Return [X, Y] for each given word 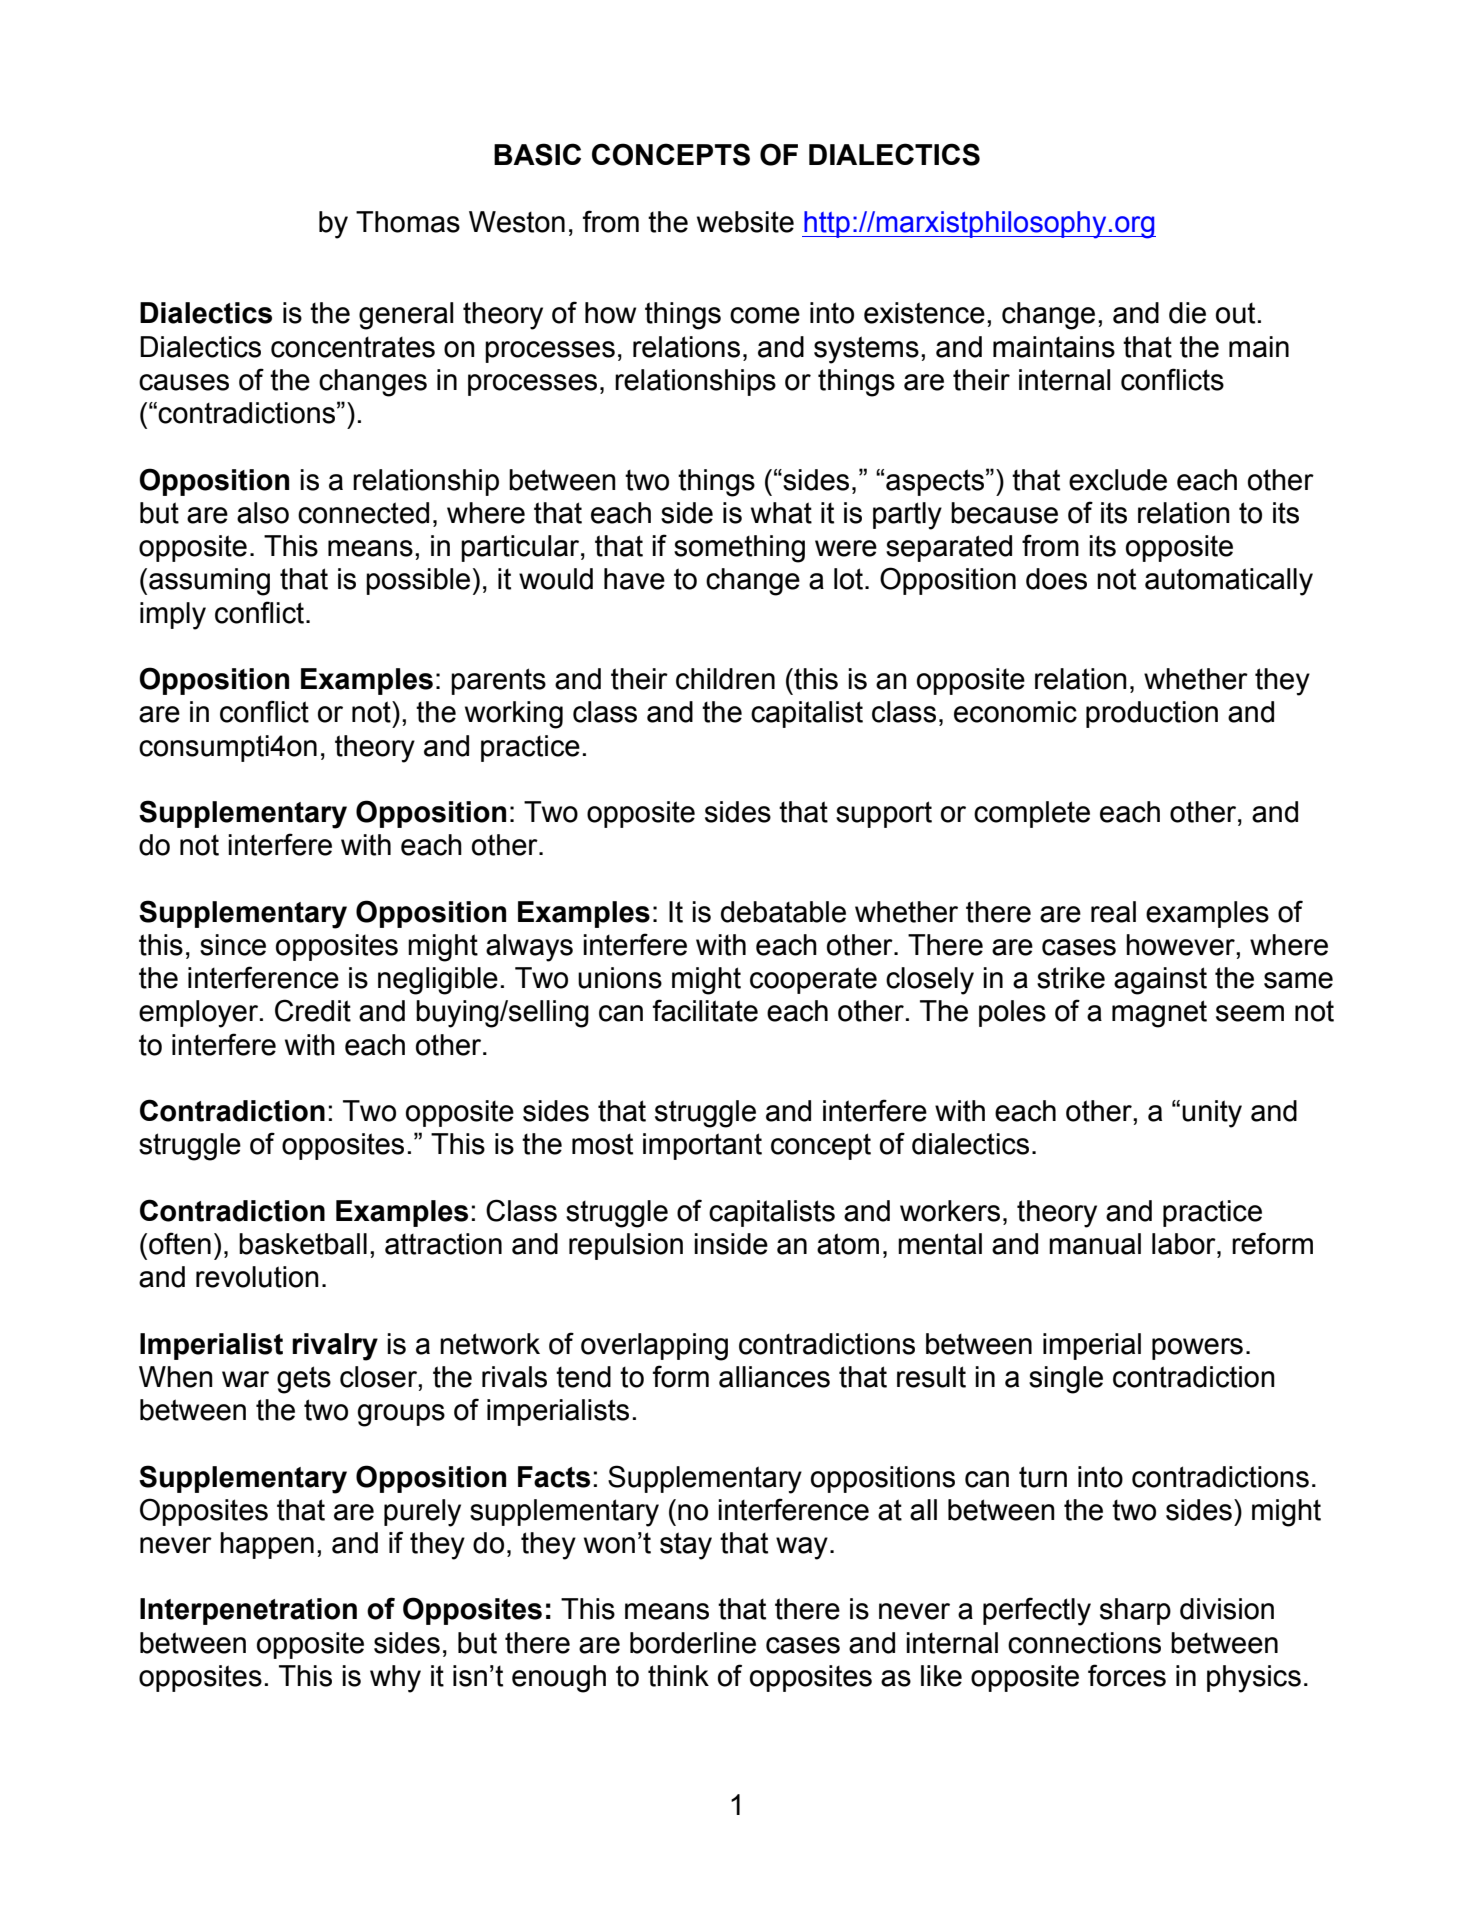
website [745, 222]
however [1181, 945]
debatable [783, 912]
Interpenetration [248, 1611]
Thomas [408, 222]
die [1187, 313]
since [233, 945]
